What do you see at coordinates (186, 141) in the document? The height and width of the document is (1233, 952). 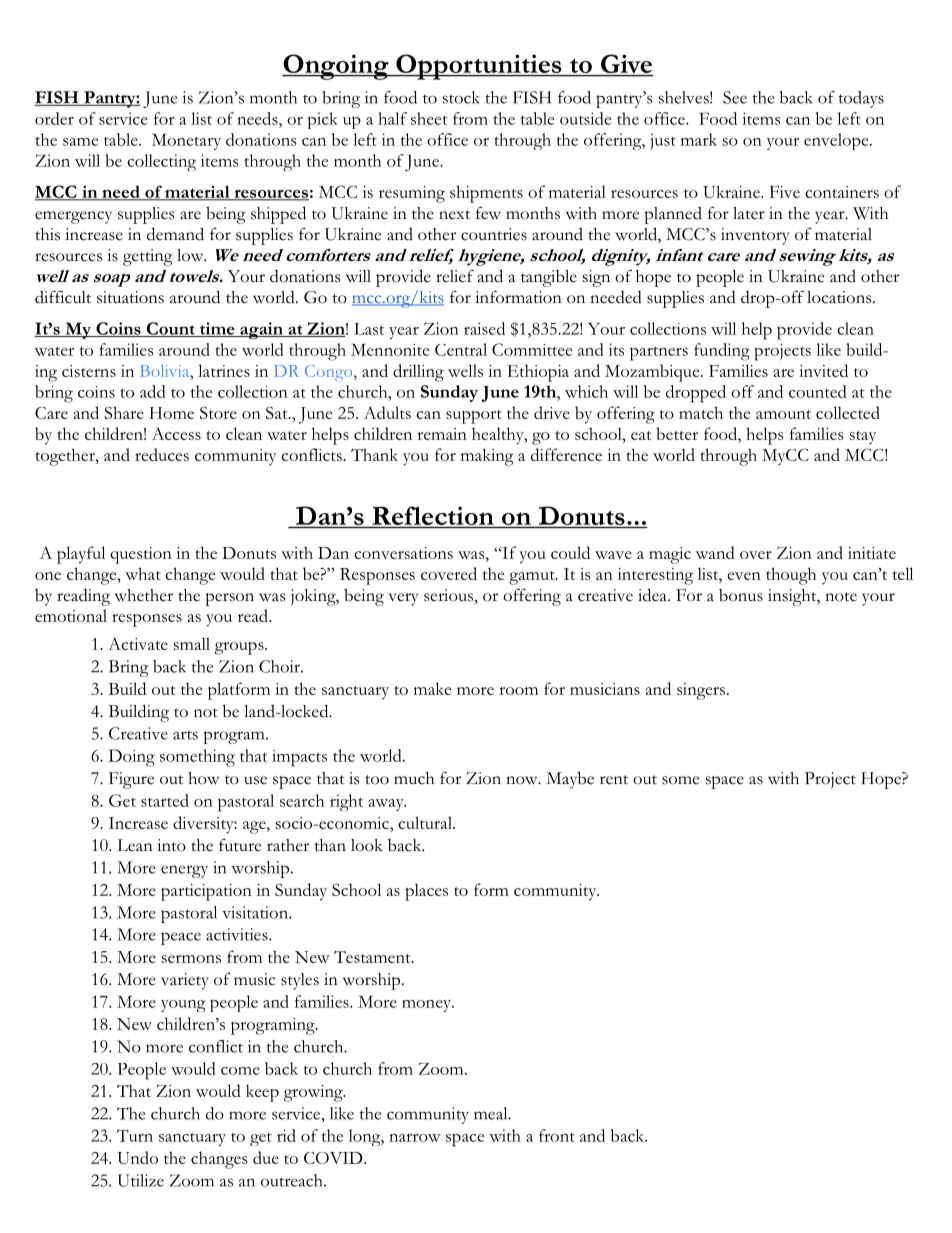 I see `Monetary` at bounding box center [186, 141].
